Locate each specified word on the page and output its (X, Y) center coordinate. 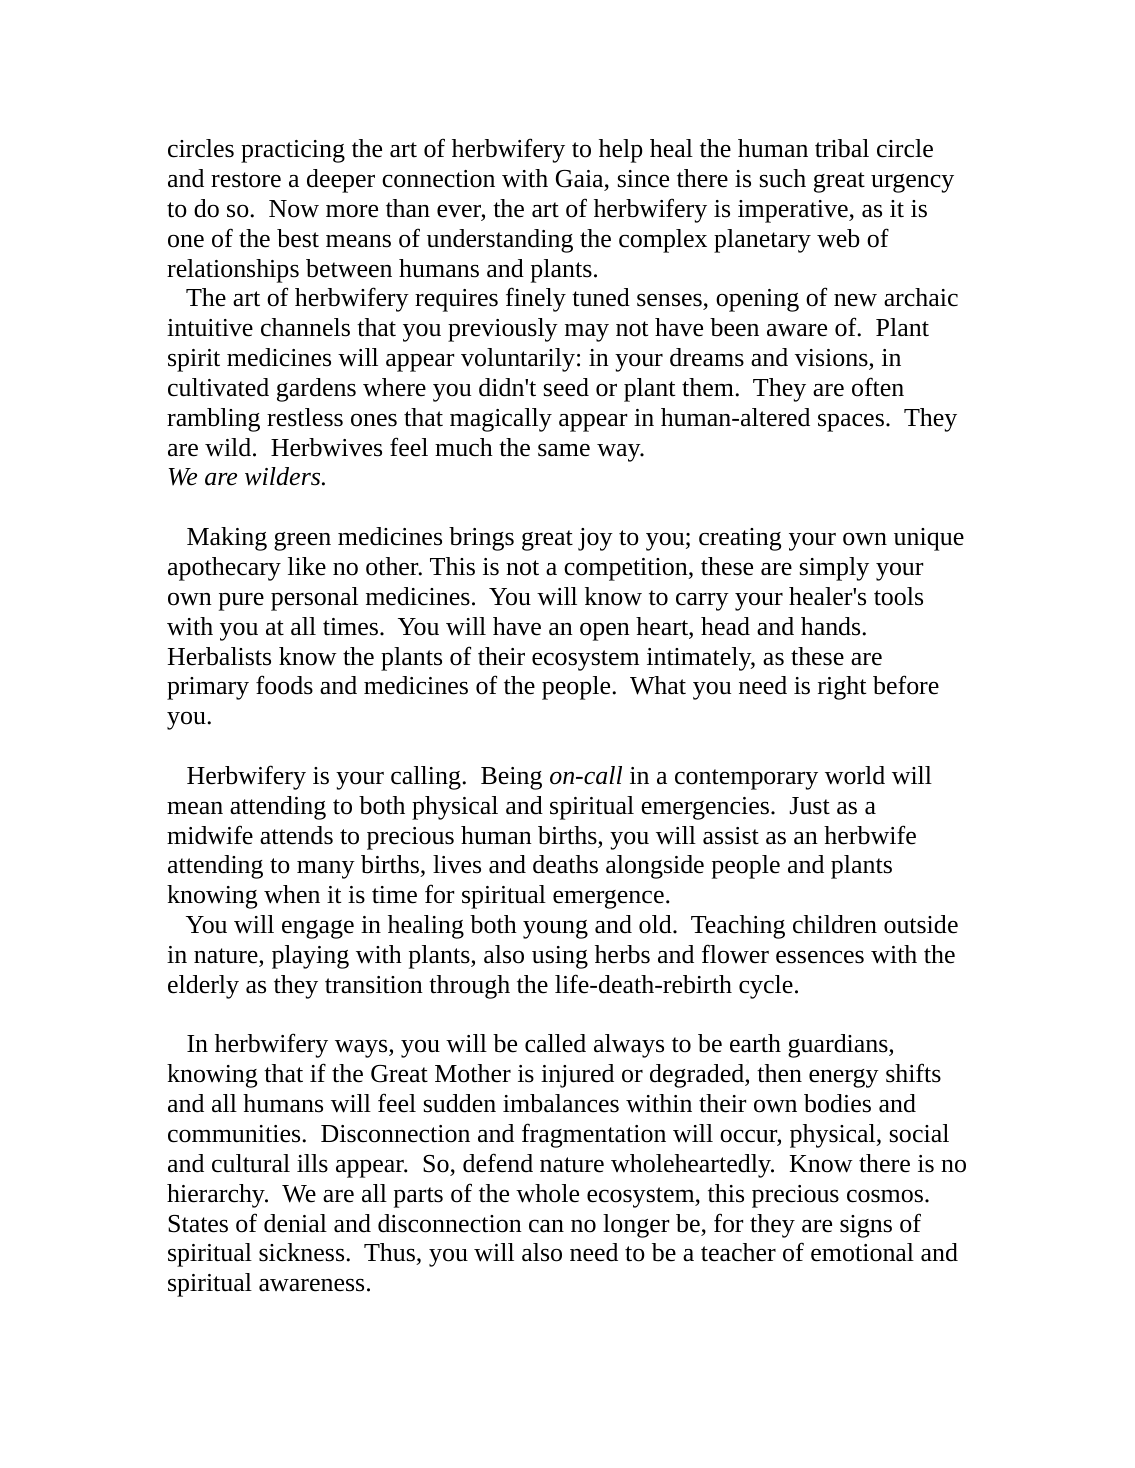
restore (246, 180)
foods (284, 685)
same (564, 450)
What (658, 685)
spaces (852, 422)
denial (295, 1223)
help (621, 151)
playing (310, 957)
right (842, 688)
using (560, 957)
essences (820, 957)
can (546, 1226)
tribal (842, 148)
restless (305, 417)
